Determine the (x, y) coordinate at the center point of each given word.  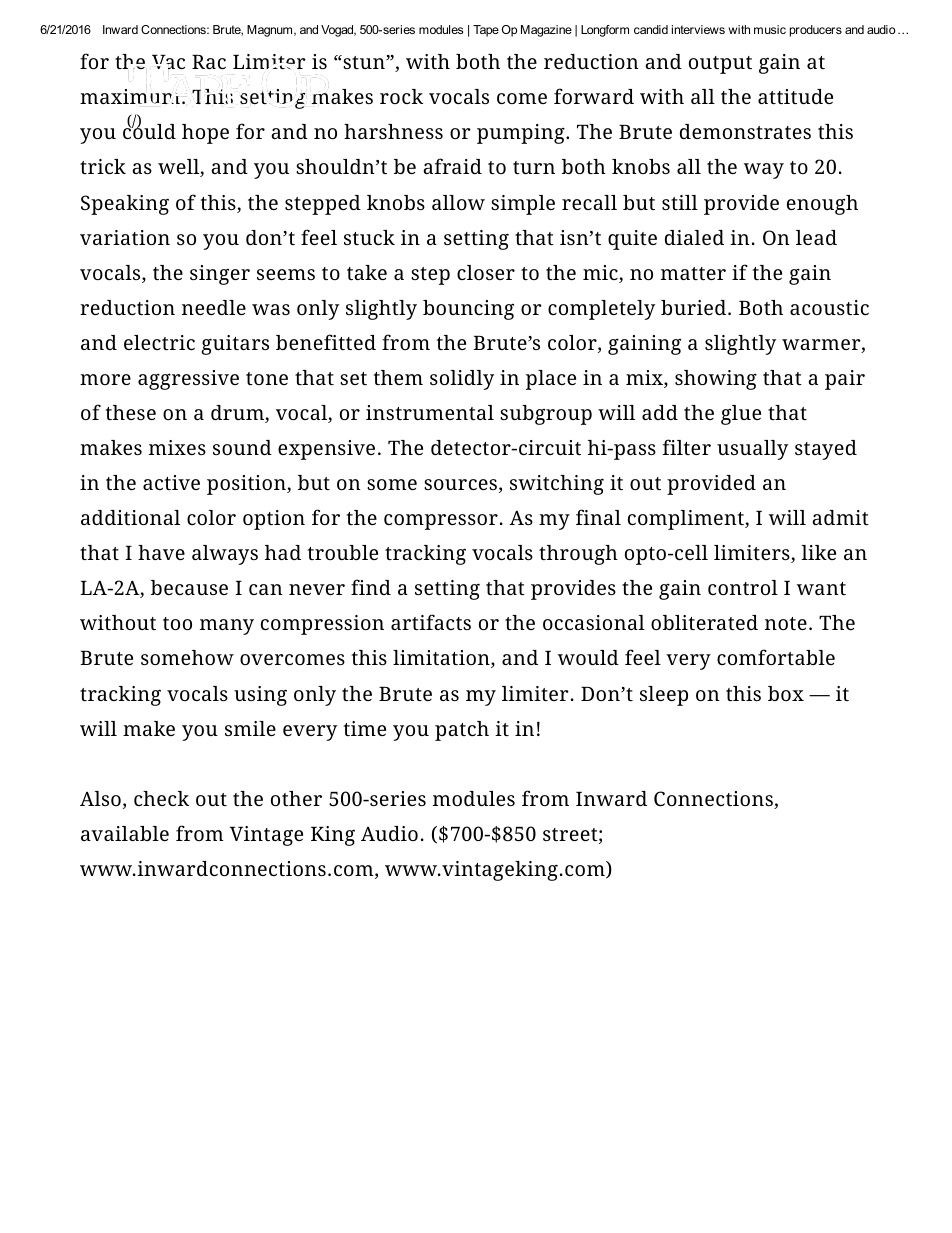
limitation (442, 659)
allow (458, 202)
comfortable (776, 657)
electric (159, 342)
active (171, 482)
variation (125, 237)
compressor (441, 522)
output (720, 65)
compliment (687, 520)
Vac (168, 62)
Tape (486, 31)
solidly (462, 380)
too (177, 623)
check (161, 798)
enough (822, 205)
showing (716, 380)
